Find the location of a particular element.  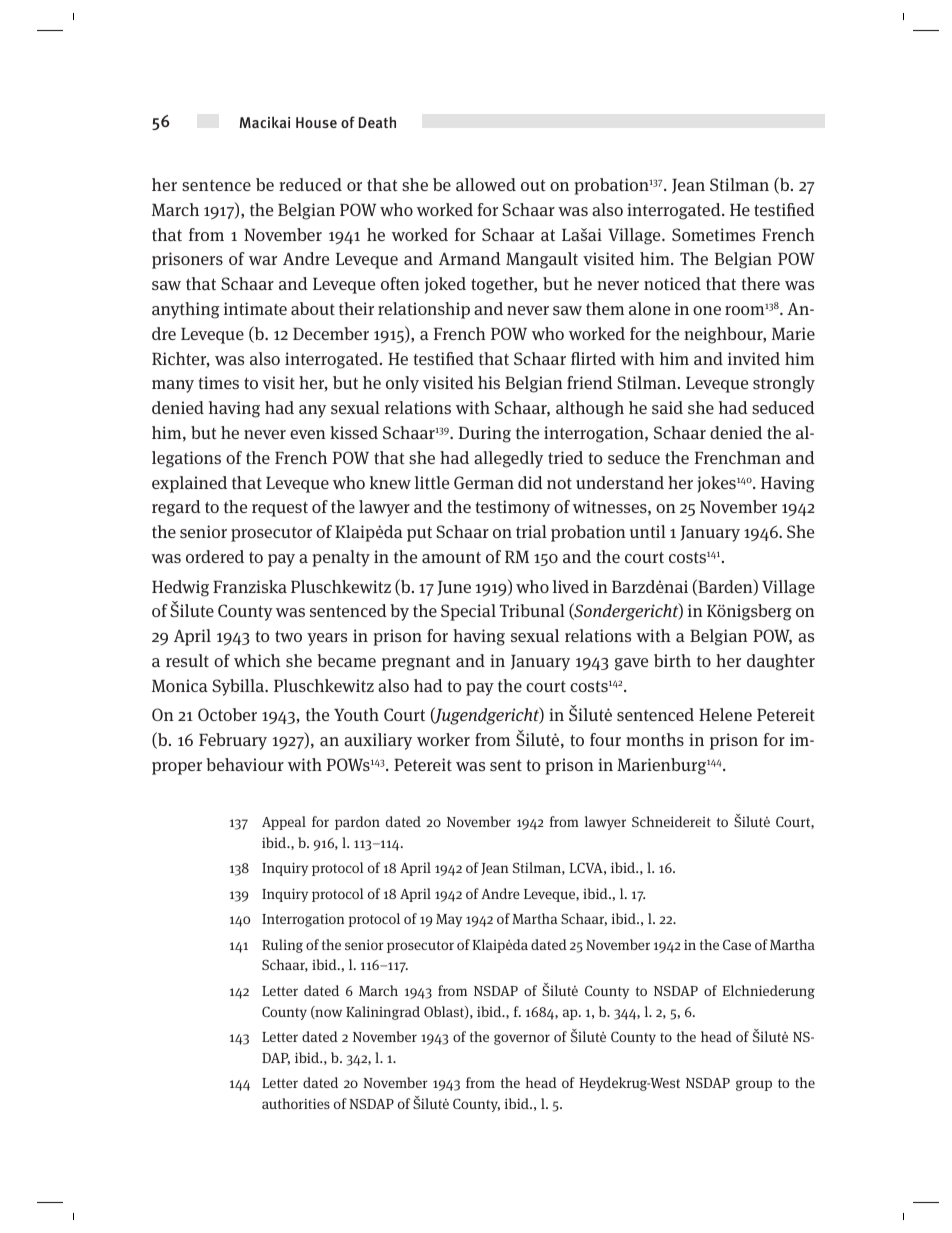

noticed is located at coordinates (672, 283).
